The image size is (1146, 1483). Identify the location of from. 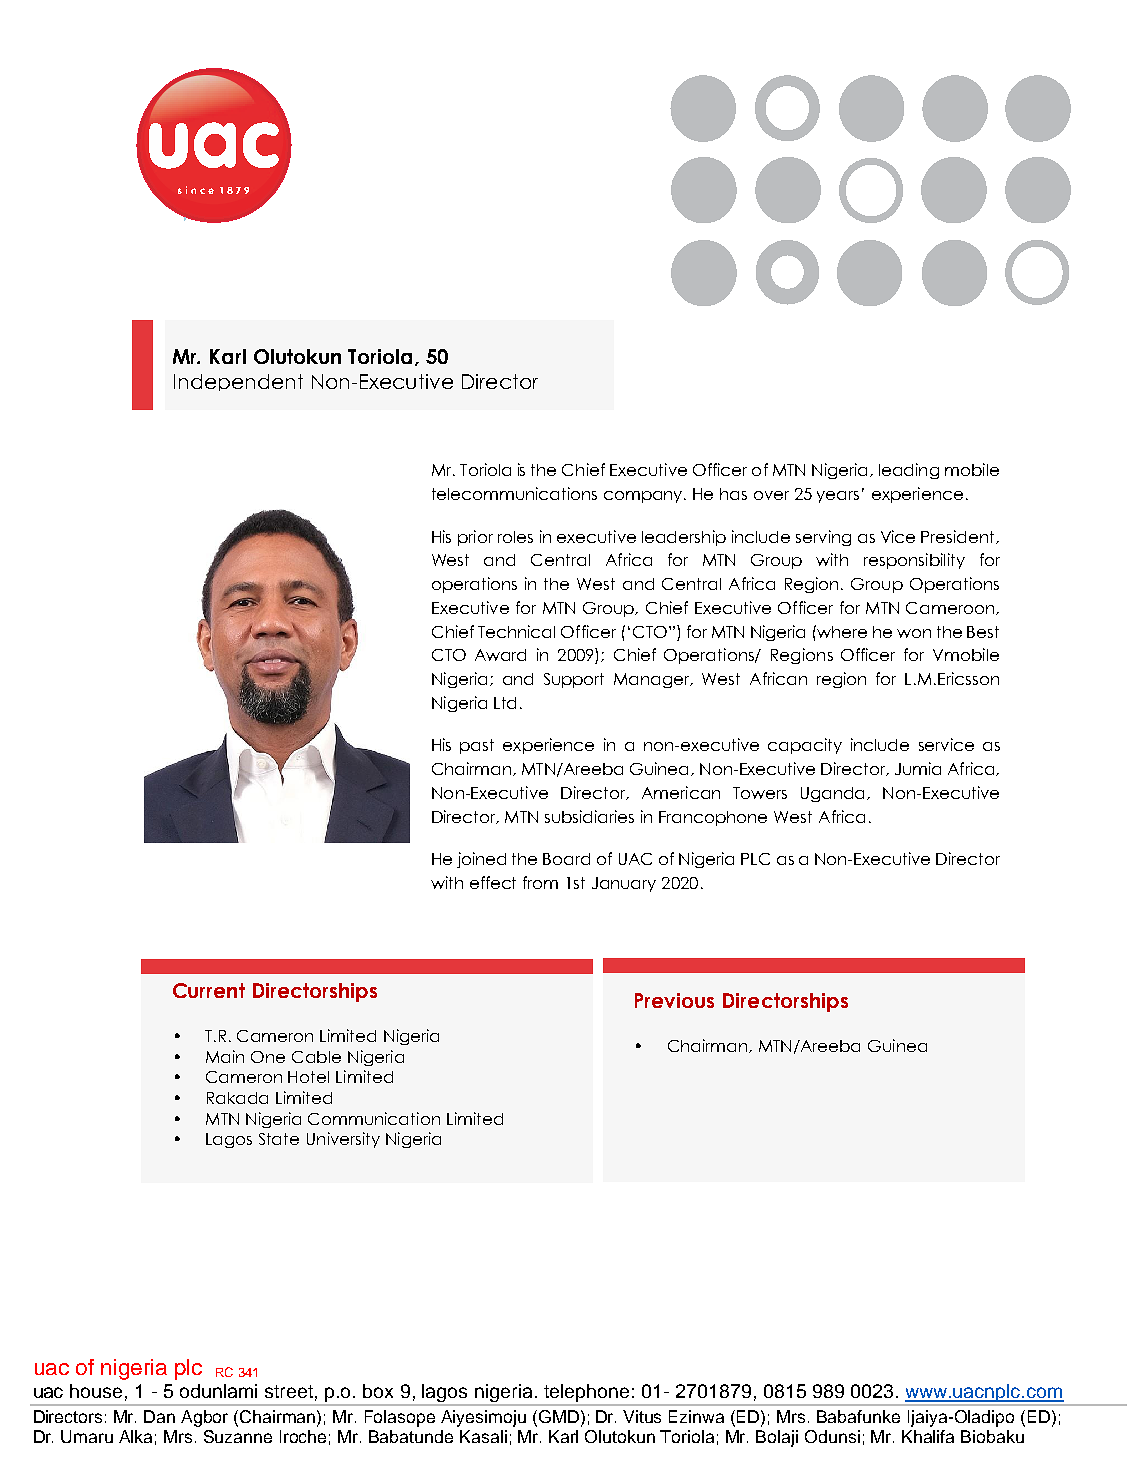
(540, 882).
